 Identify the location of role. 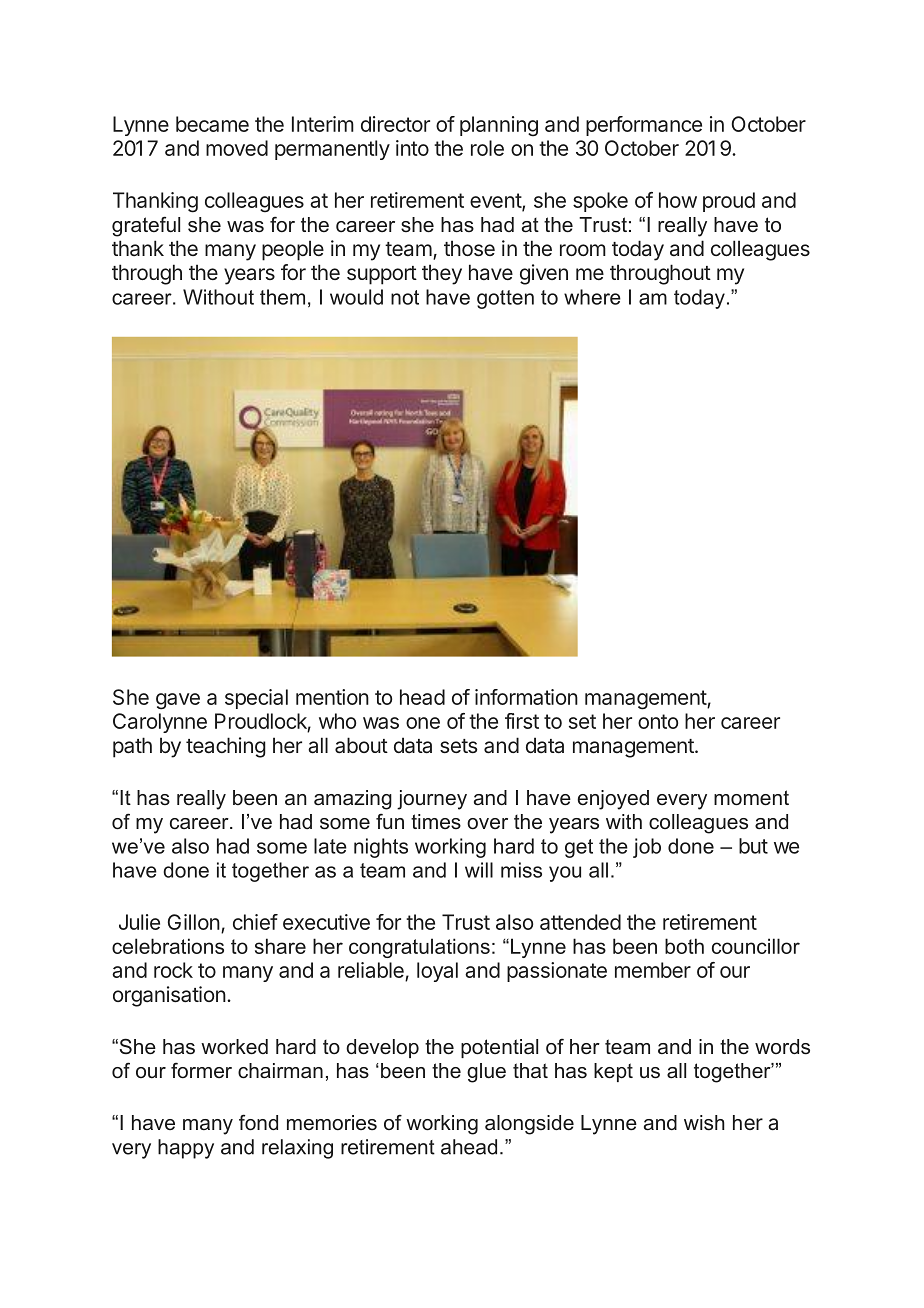
(487, 148).
